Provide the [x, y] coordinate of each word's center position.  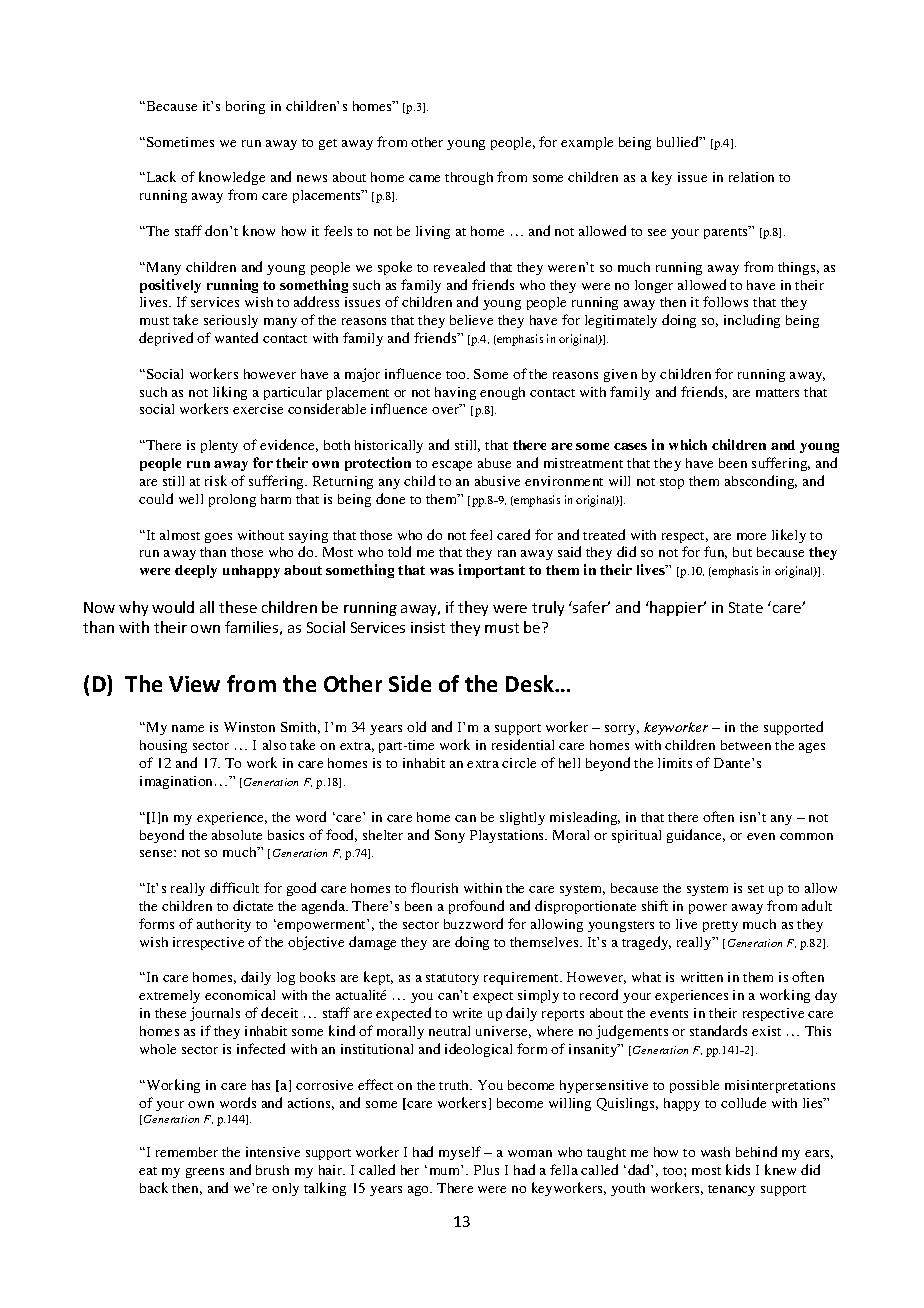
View [194, 684]
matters [777, 393]
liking [230, 393]
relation [751, 177]
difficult [234, 887]
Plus [486, 1170]
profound [476, 907]
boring [245, 107]
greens [205, 1173]
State [746, 607]
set [756, 889]
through [469, 178]
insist [428, 627]
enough [502, 393]
